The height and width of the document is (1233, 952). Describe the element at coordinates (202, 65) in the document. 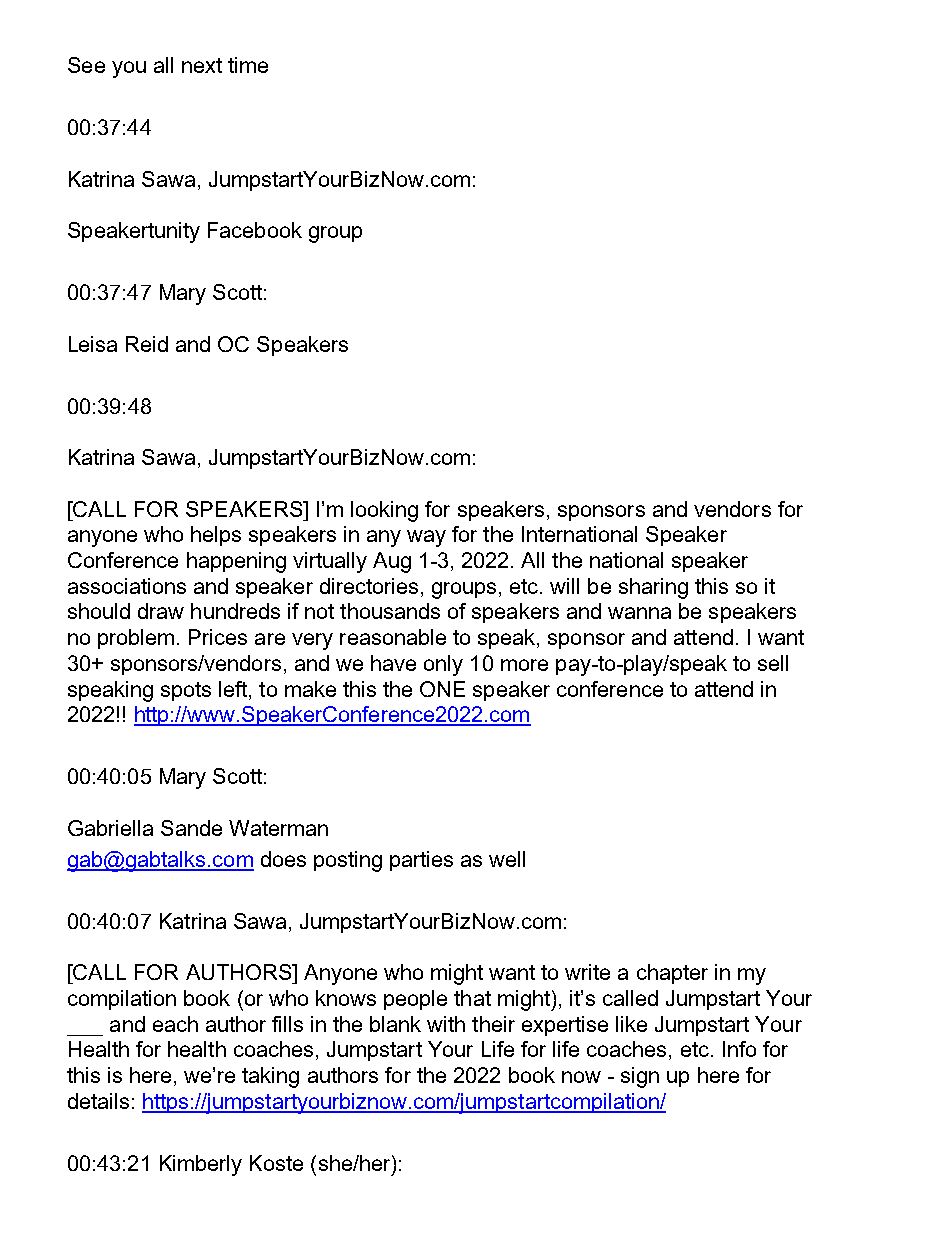

I see `next` at that location.
